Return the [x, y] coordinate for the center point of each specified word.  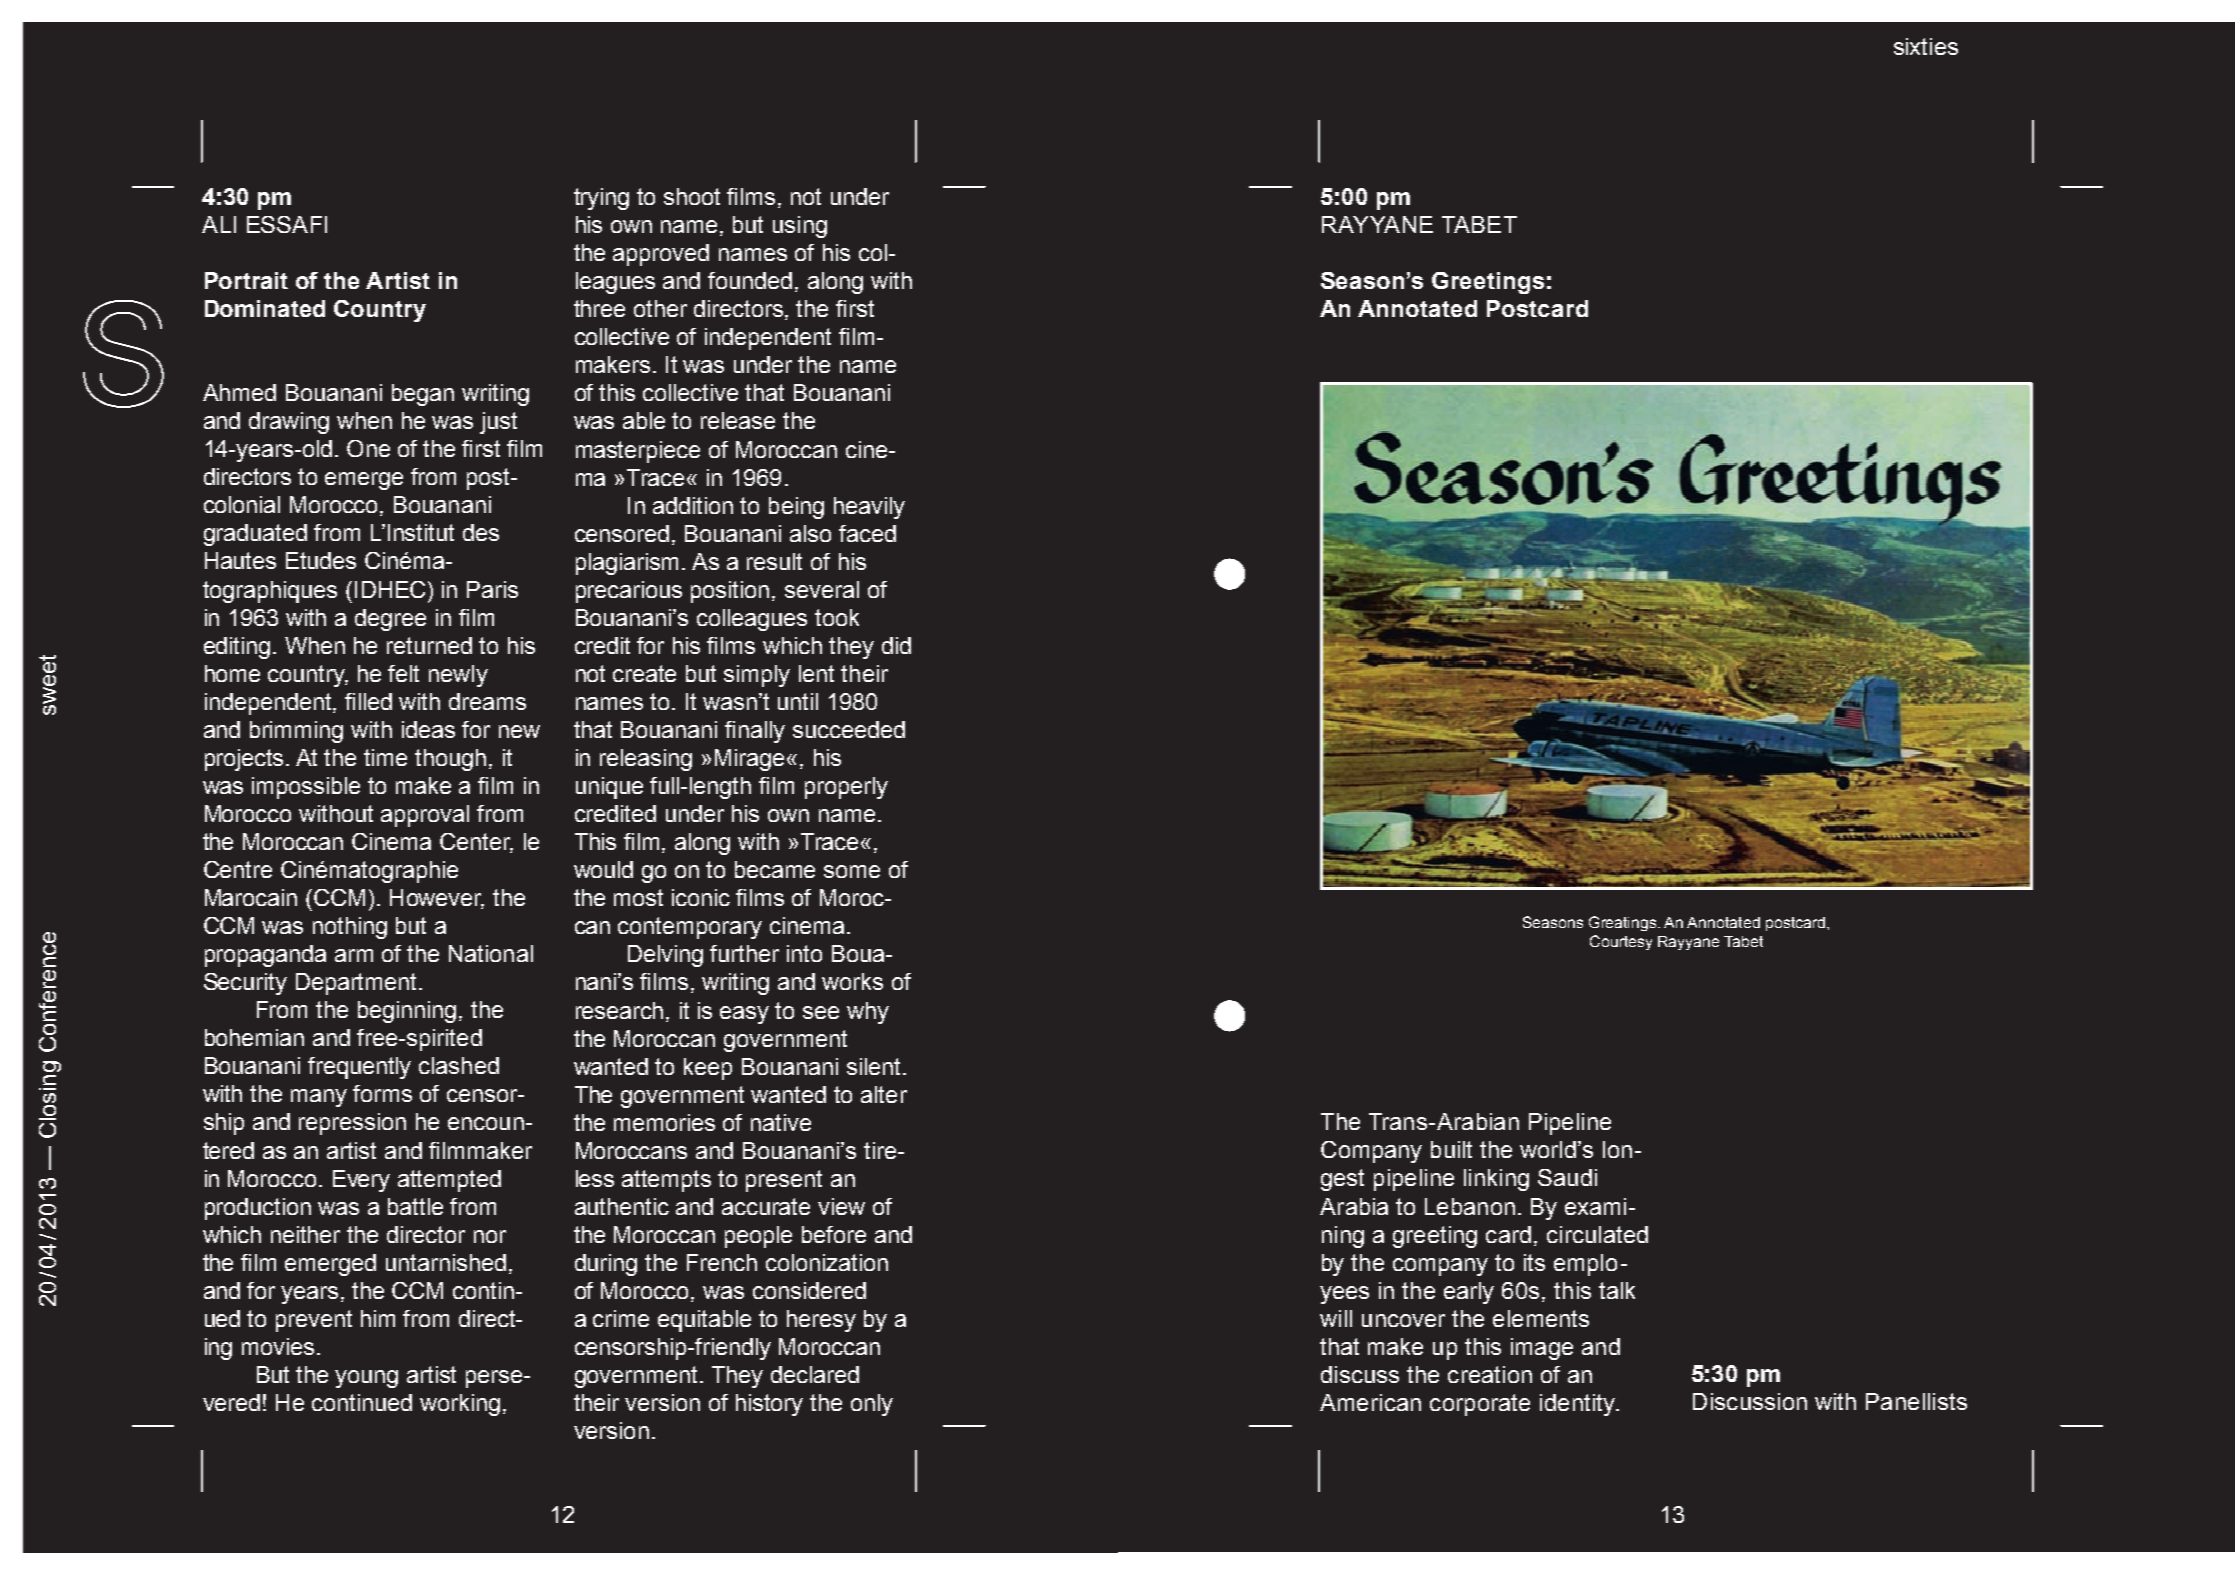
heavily [869, 508]
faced [867, 533]
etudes [321, 560]
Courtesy [1621, 942]
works [852, 981]
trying [601, 199]
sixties [1926, 46]
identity [1579, 1405]
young [366, 1379]
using [800, 227]
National [491, 953]
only [872, 1405]
